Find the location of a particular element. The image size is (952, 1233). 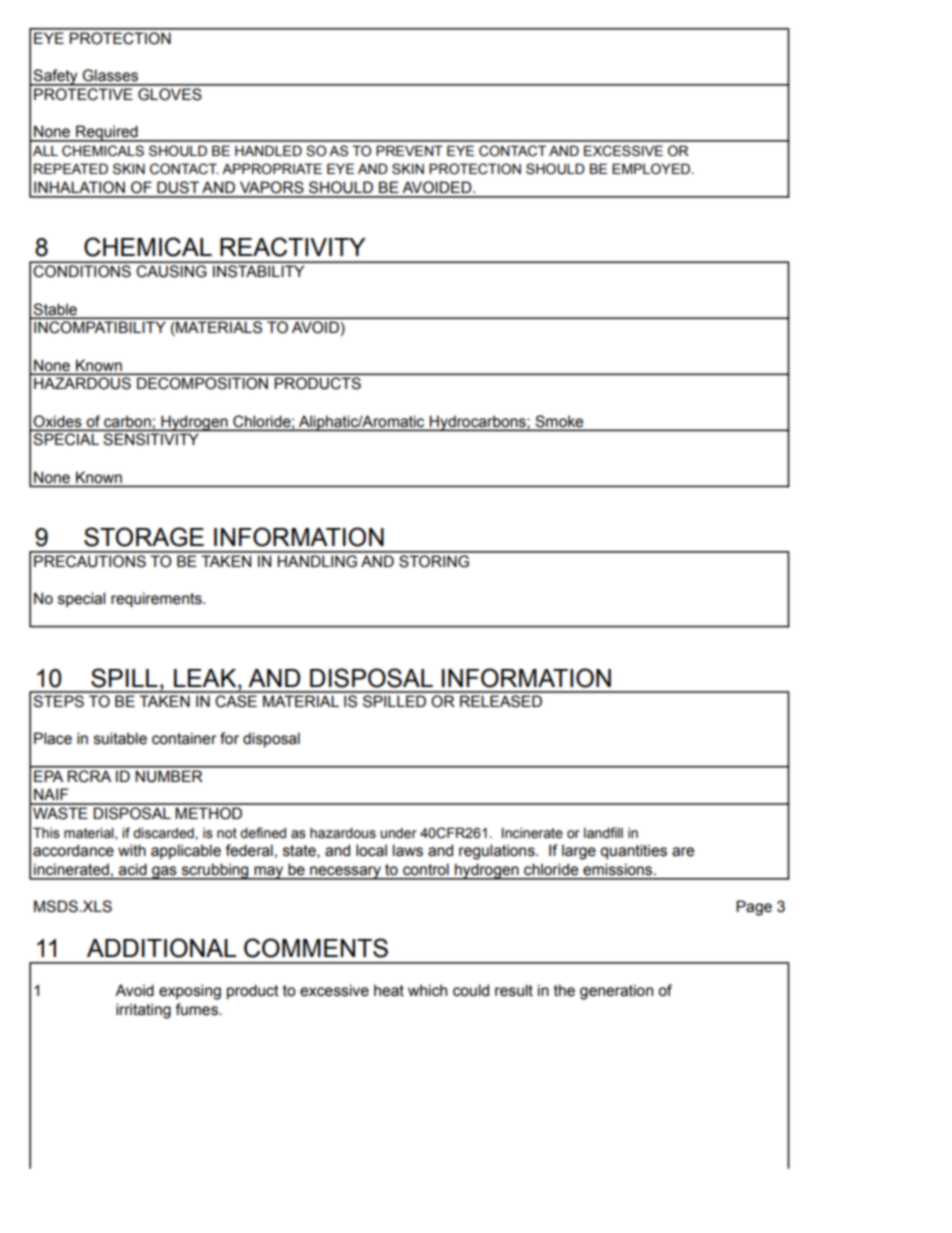

irritating is located at coordinates (143, 1011).
